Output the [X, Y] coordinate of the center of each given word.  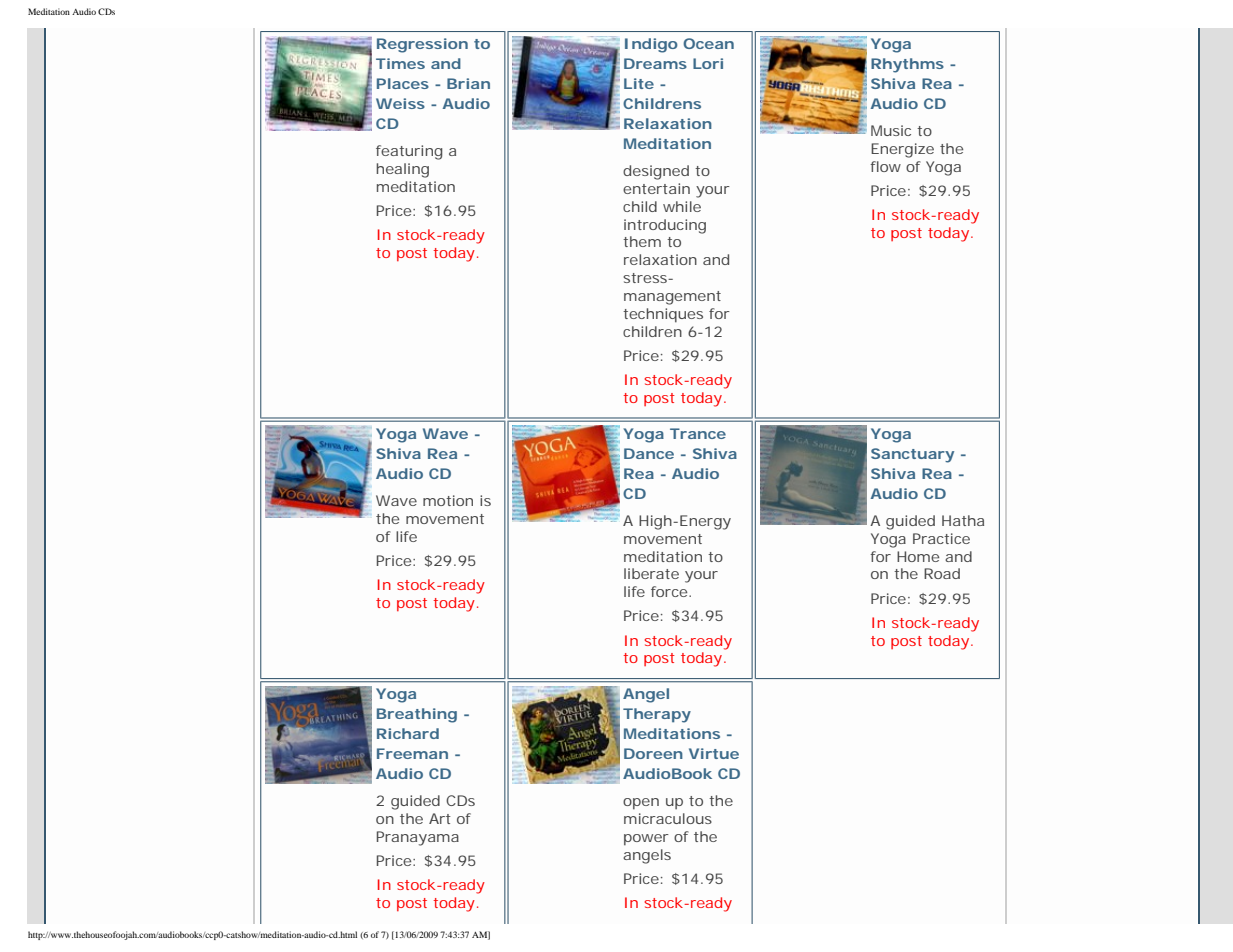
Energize [902, 150]
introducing [665, 226]
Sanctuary [912, 455]
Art [440, 818]
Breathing [417, 715]
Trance [698, 433]
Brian [468, 83]
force [670, 591]
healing [402, 170]
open [641, 804]
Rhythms [907, 65]
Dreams [655, 63]
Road [942, 573]
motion [448, 500]
